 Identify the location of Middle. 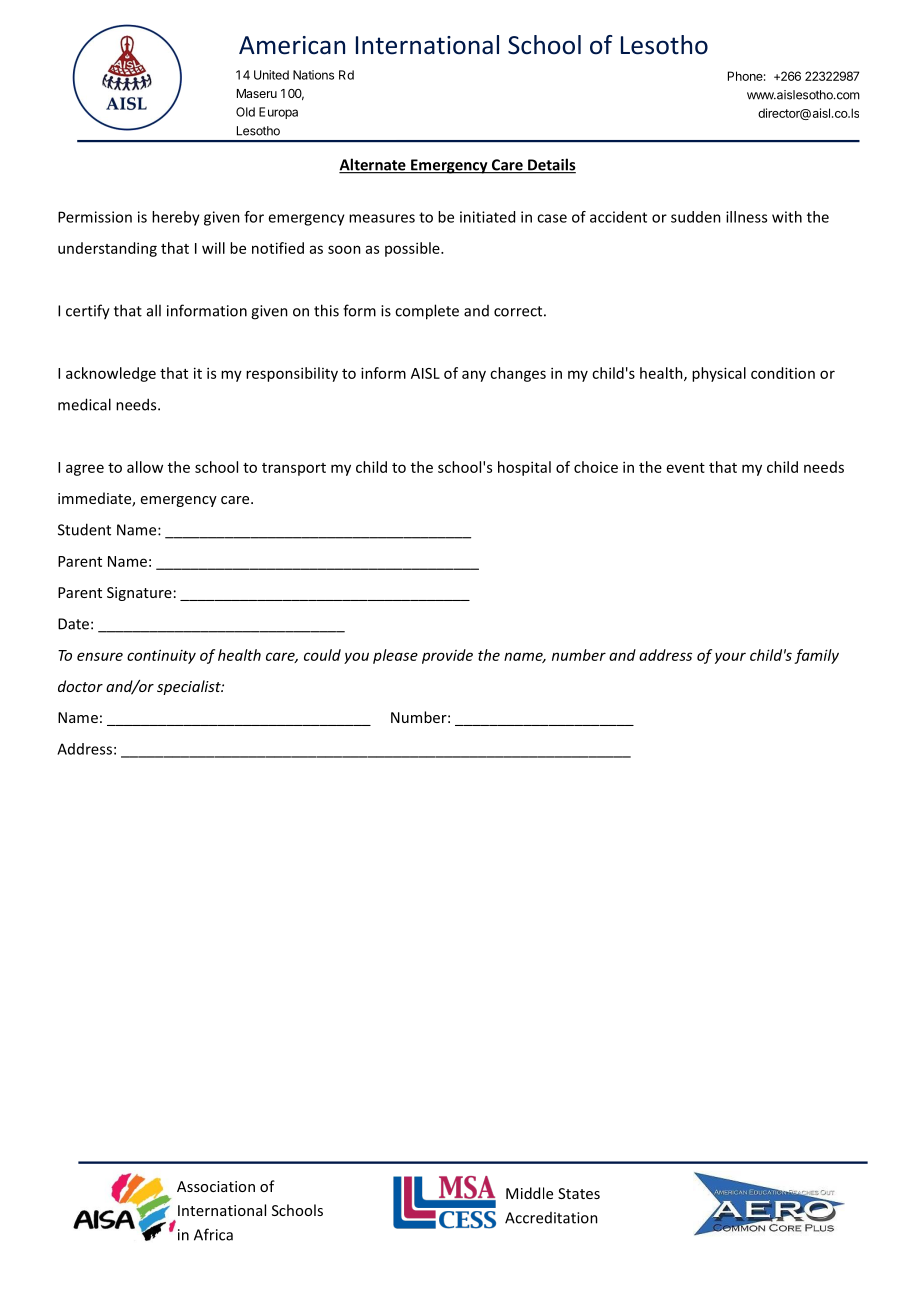
(529, 1193).
